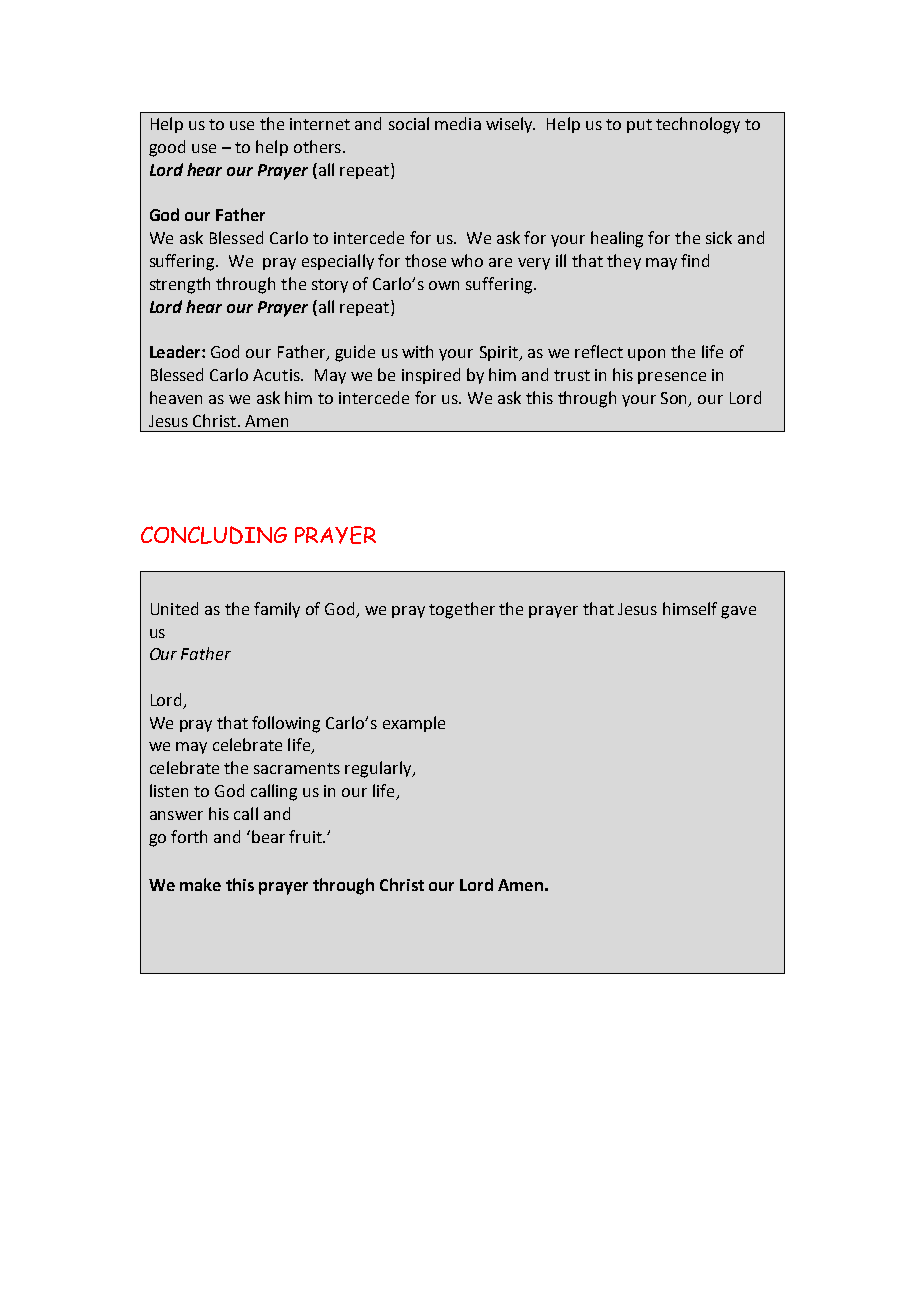 The image size is (924, 1309). I want to click on media, so click(458, 123).
